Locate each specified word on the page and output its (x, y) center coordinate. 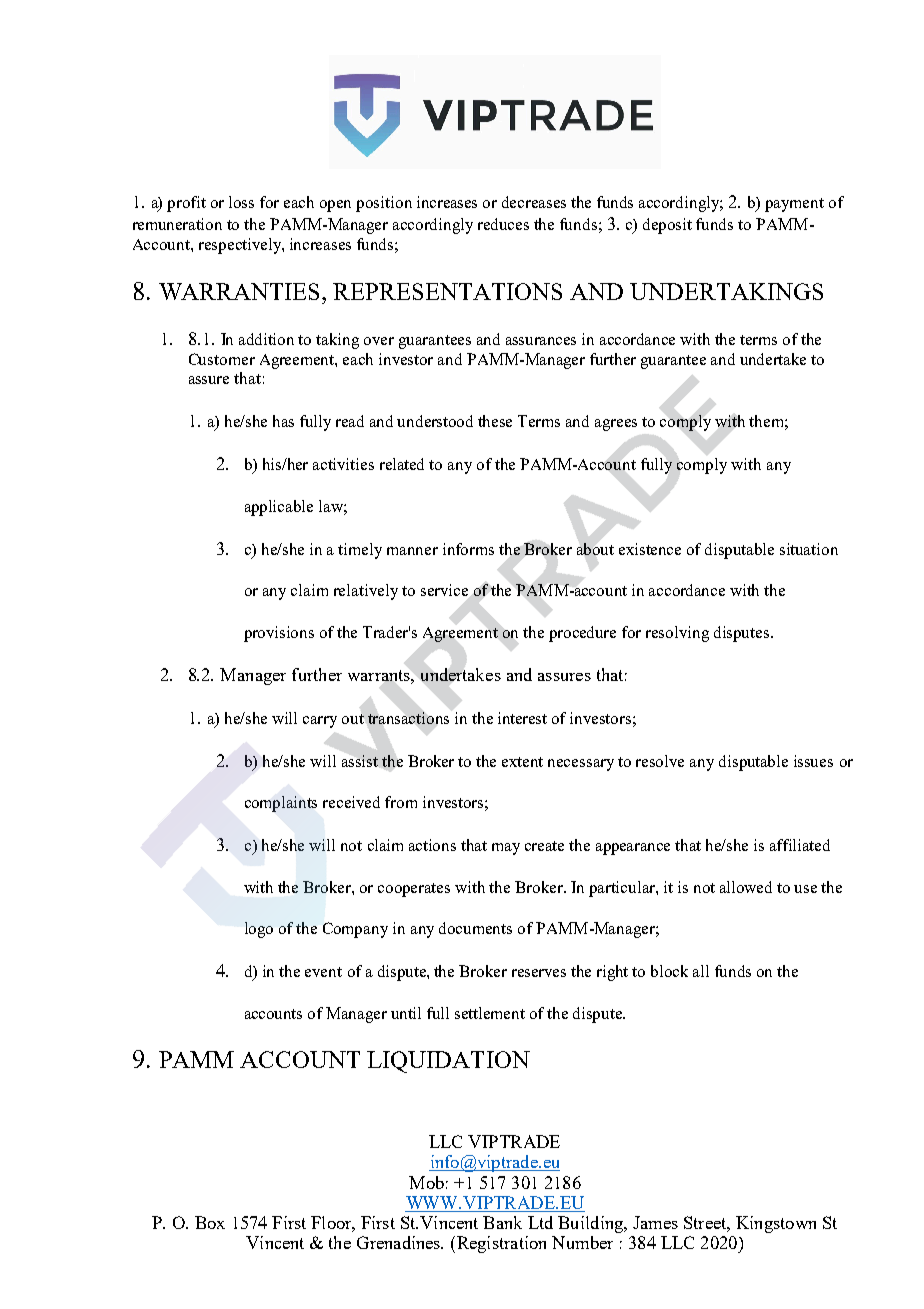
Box (210, 1222)
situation (809, 549)
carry (320, 722)
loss (241, 202)
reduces (503, 224)
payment (794, 205)
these (495, 421)
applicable (279, 508)
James (655, 1222)
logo (259, 930)
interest (522, 718)
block (669, 971)
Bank (502, 1222)
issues (813, 761)
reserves (539, 973)
